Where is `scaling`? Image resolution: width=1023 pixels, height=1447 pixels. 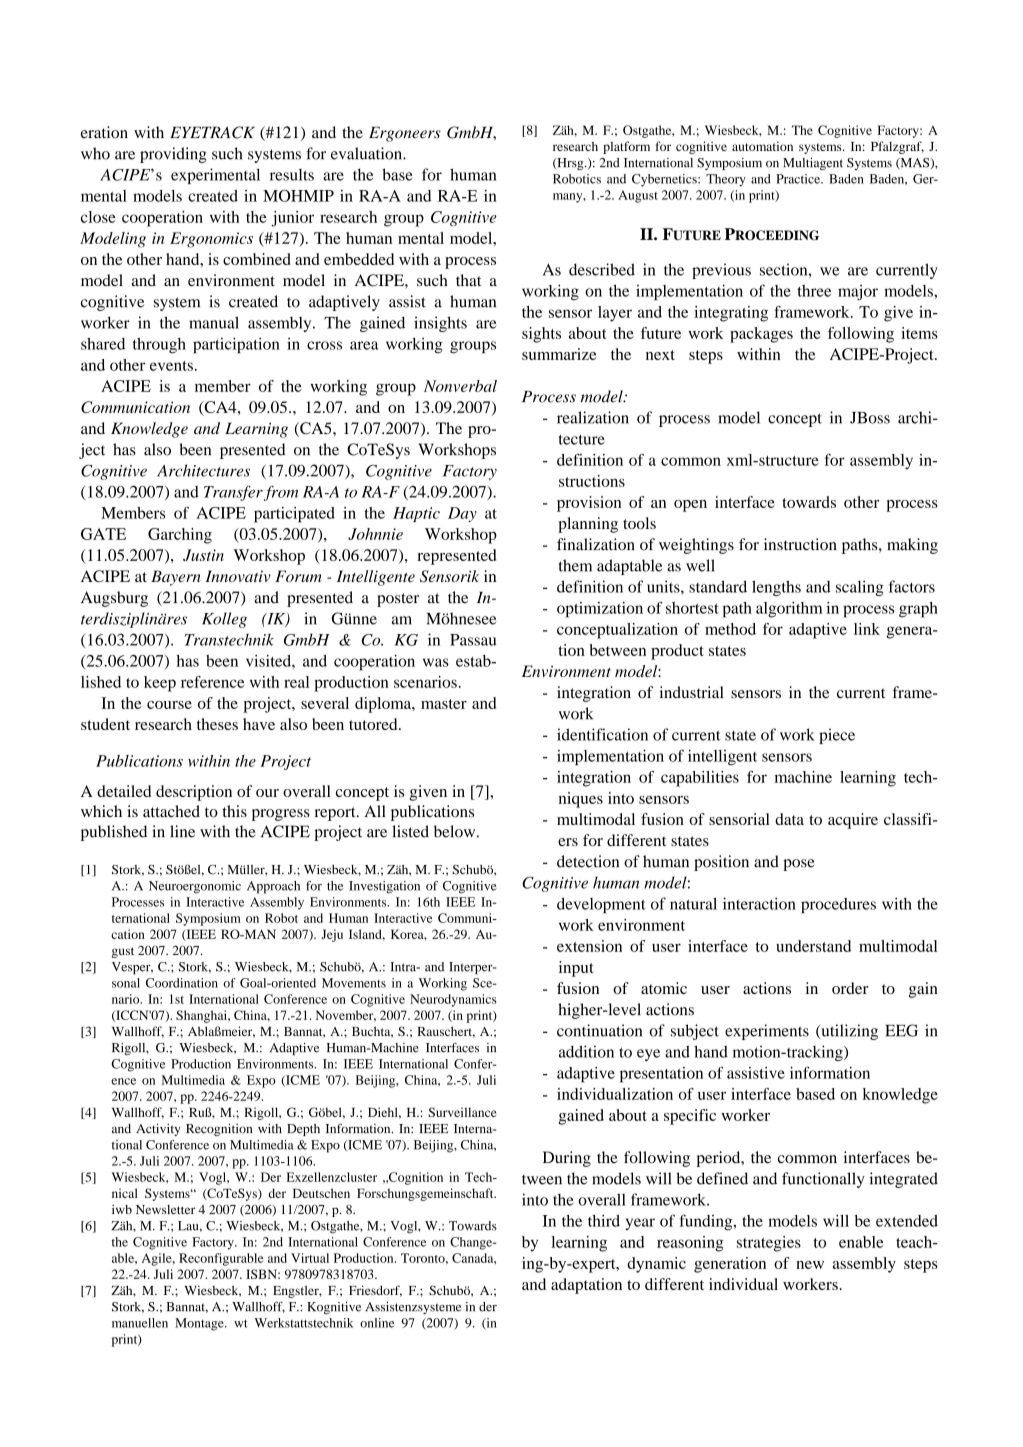 scaling is located at coordinates (860, 588).
